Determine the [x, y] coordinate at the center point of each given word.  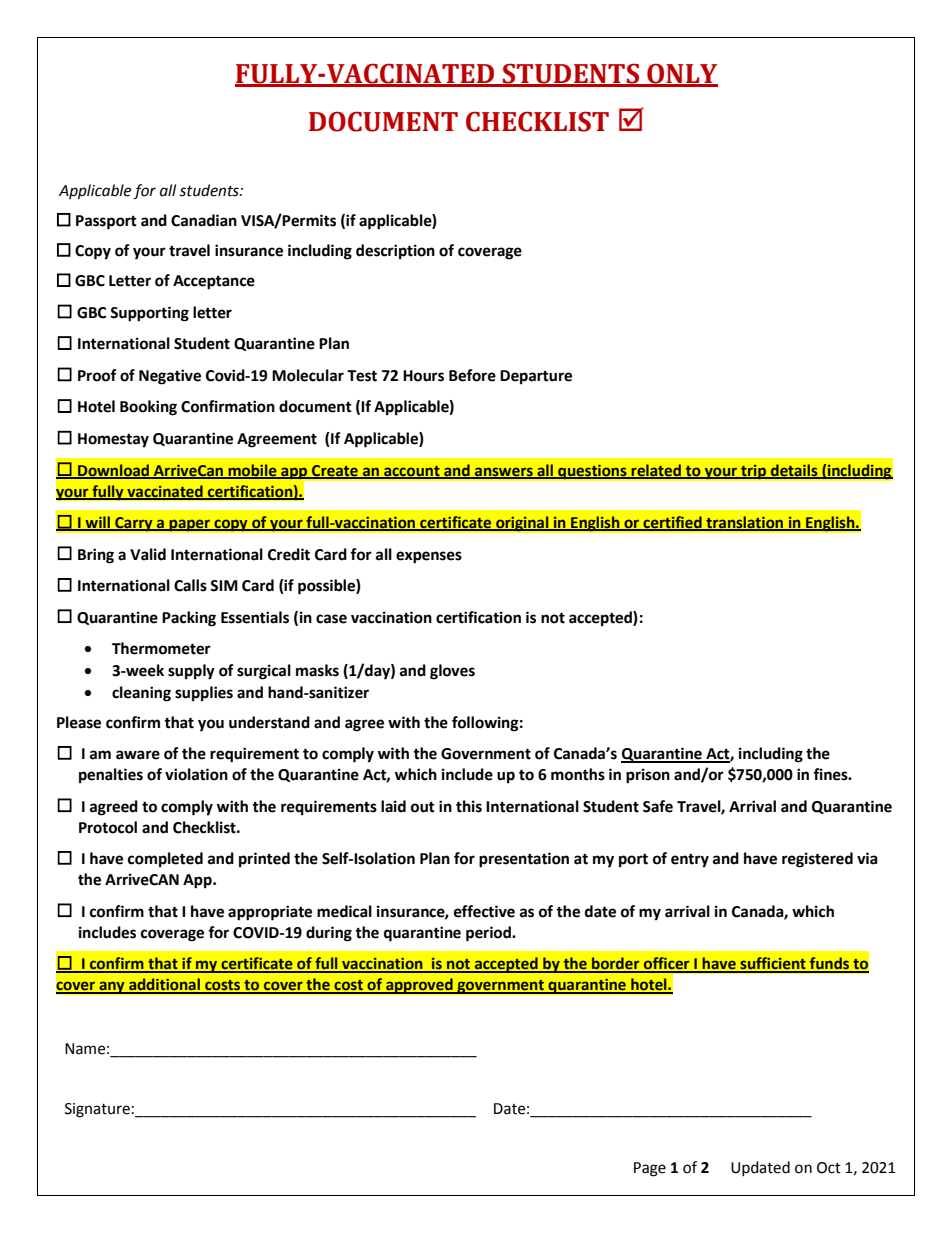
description [395, 252]
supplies [204, 694]
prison [648, 776]
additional [164, 985]
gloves [452, 672]
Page [650, 1169]
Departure [536, 377]
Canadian [204, 220]
